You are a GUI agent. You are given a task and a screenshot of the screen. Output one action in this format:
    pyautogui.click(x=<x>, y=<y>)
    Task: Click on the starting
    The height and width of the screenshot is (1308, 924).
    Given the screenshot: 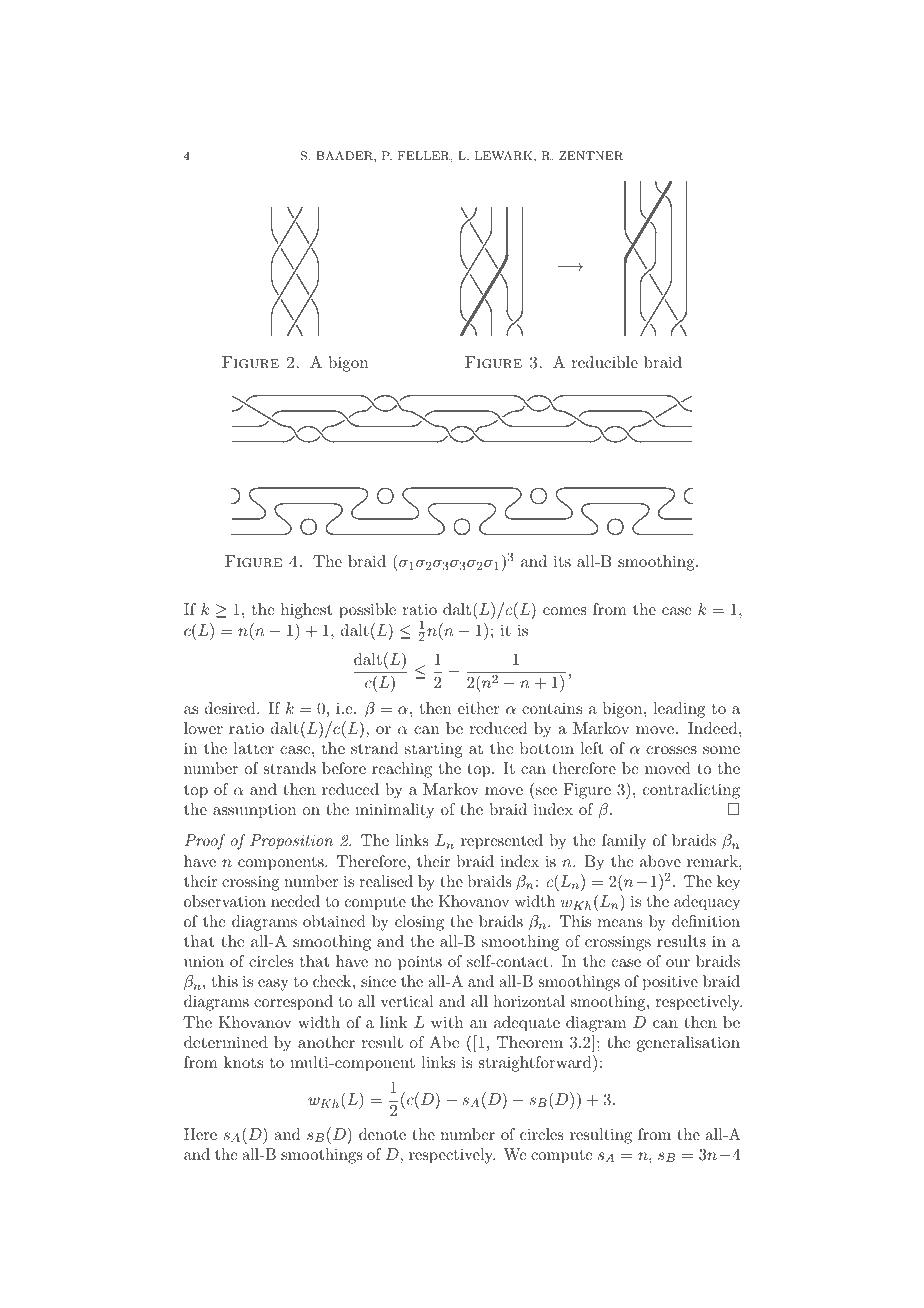 What is the action you would take?
    pyautogui.click(x=434, y=750)
